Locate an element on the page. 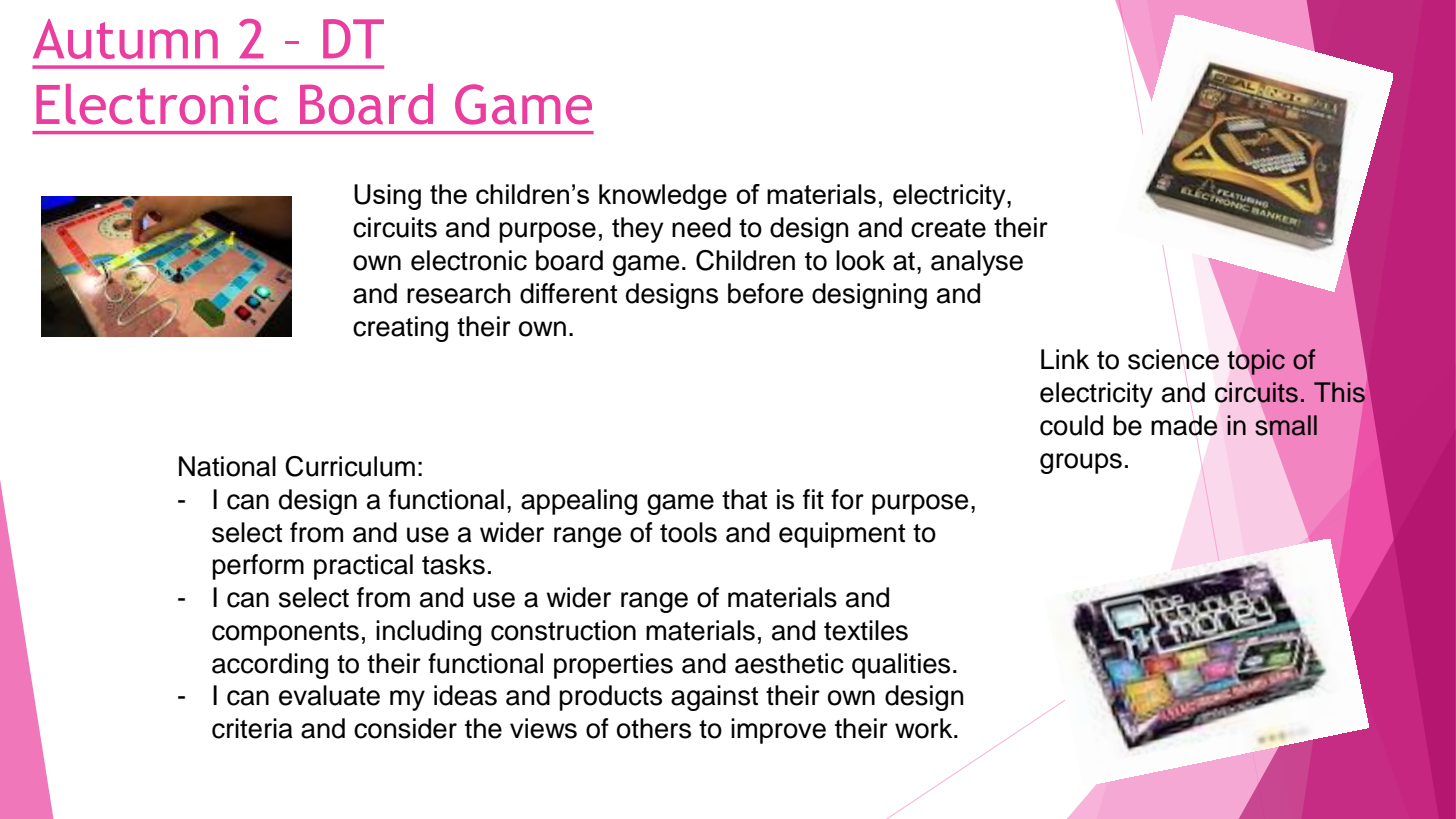  Using is located at coordinates (387, 197).
